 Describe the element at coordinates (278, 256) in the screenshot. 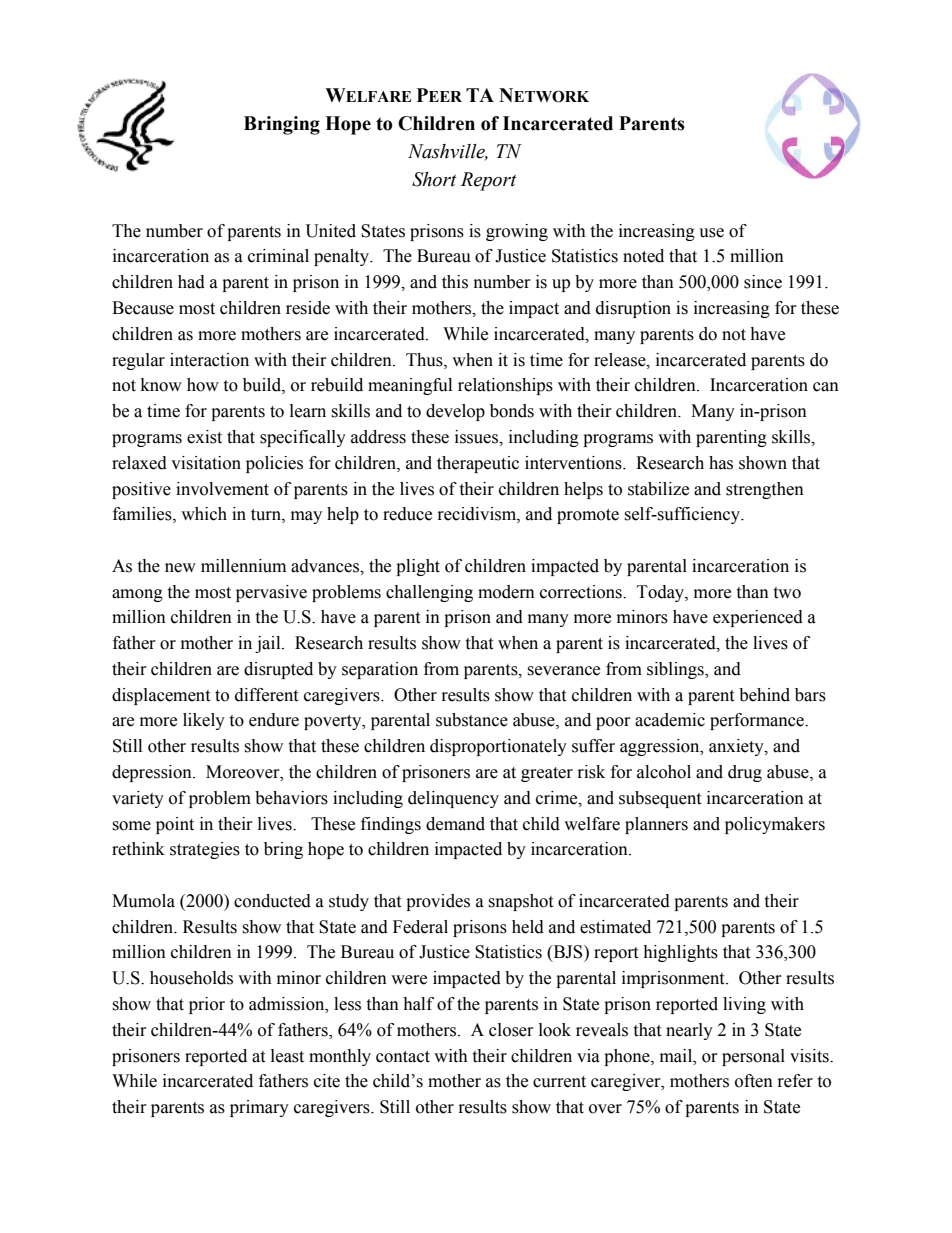

I see `criminal` at that location.
